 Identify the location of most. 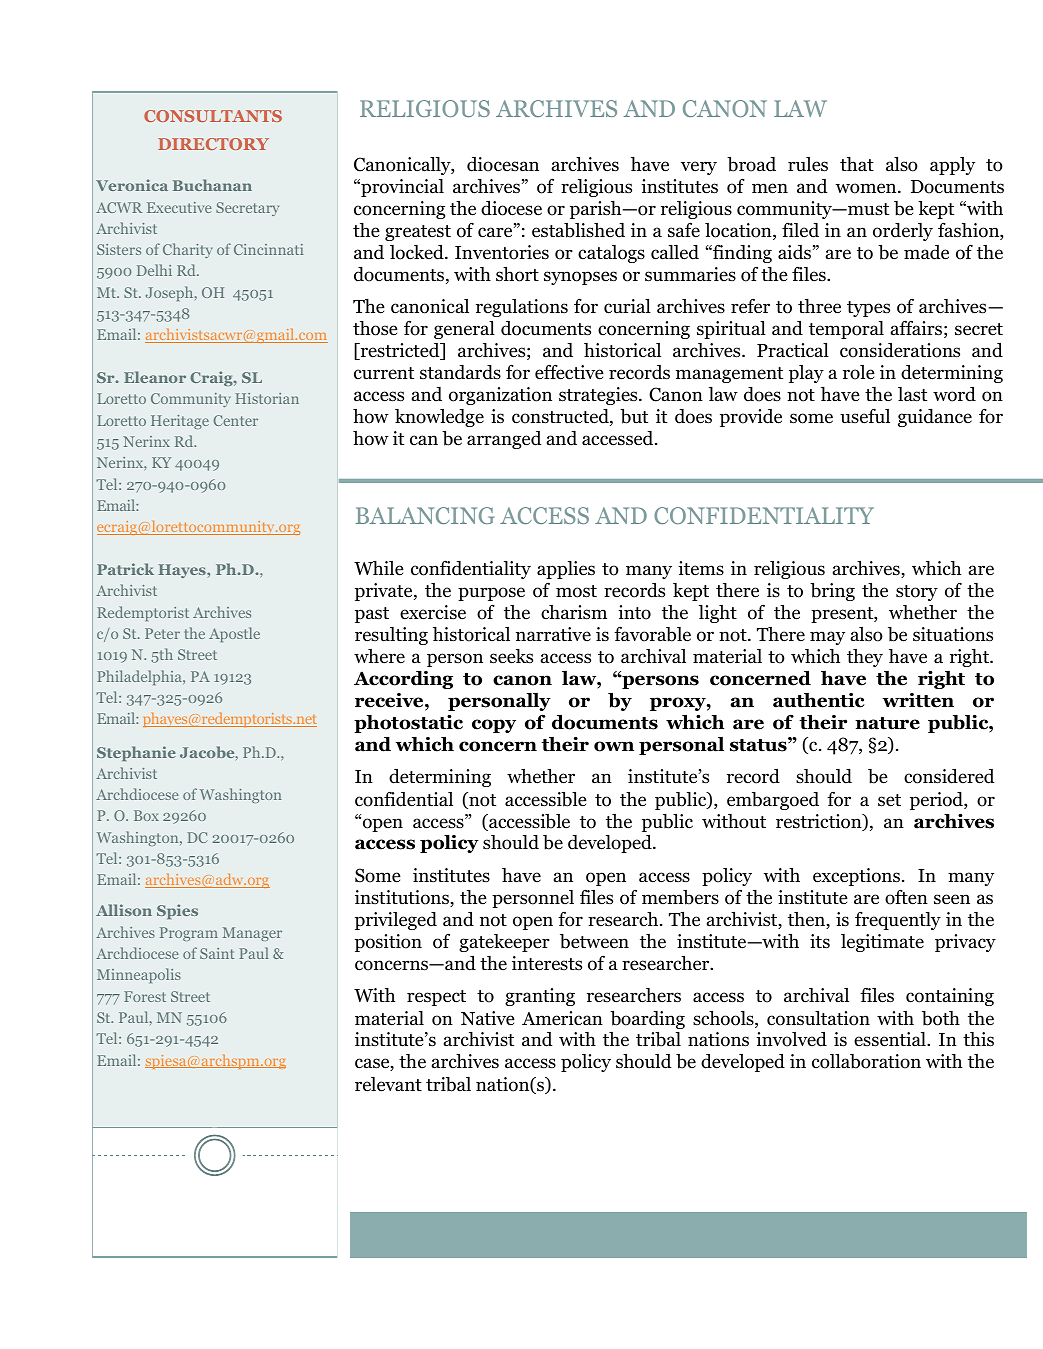
(576, 591).
